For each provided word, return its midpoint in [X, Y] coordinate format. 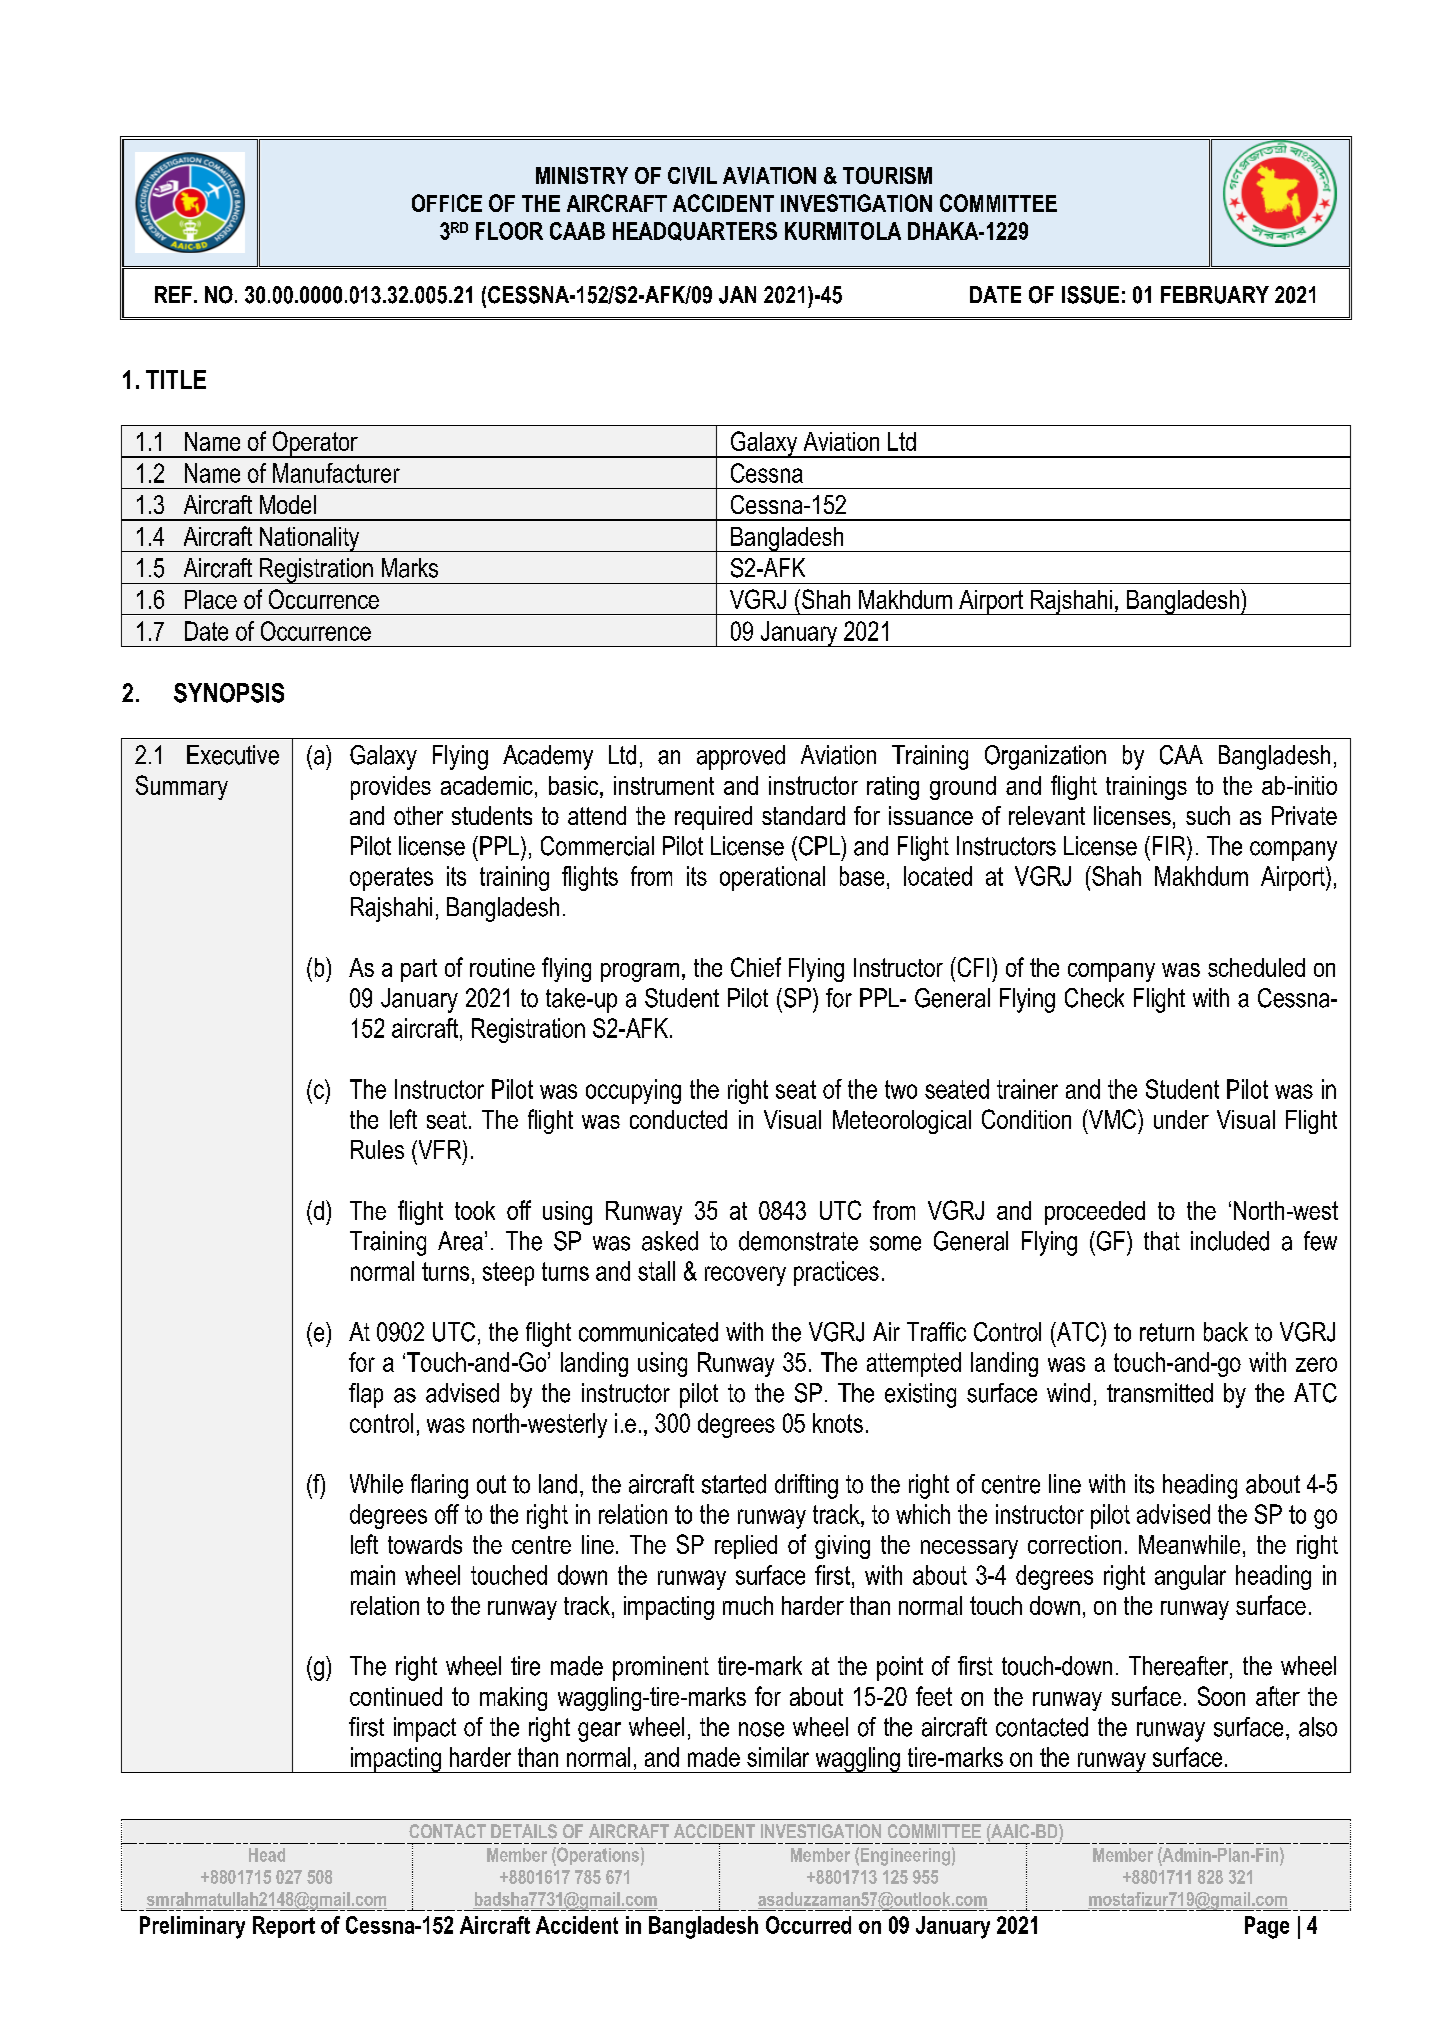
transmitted [1160, 1393]
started [734, 1484]
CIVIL [692, 175]
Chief [756, 967]
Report [284, 1927]
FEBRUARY [1215, 295]
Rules [377, 1149]
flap [366, 1395]
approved [741, 757]
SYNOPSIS [229, 693]
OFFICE [447, 203]
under [1181, 1119]
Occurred [808, 1925]
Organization [1045, 757]
